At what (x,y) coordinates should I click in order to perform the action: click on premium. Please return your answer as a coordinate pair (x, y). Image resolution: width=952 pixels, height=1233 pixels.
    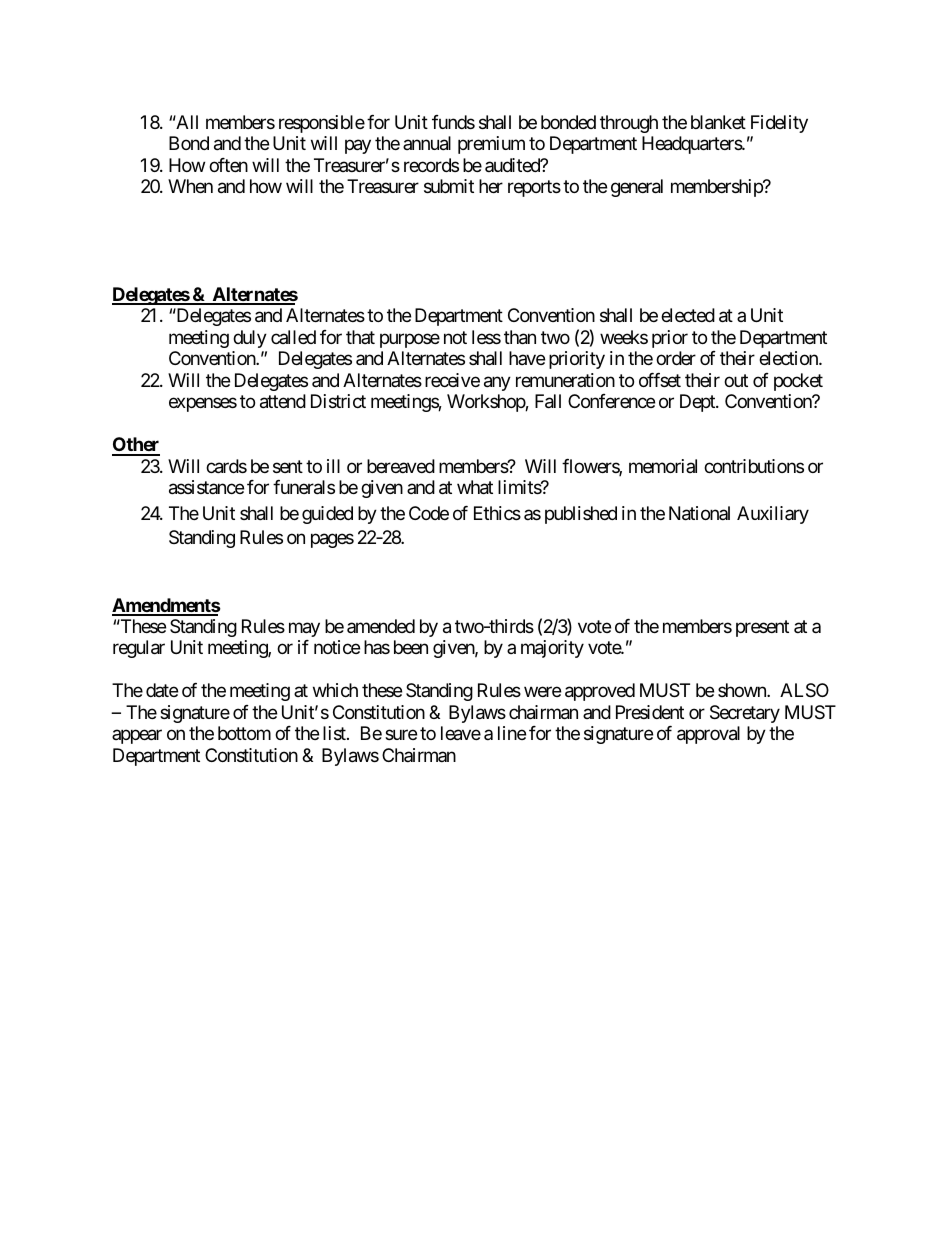
    Looking at the image, I should click on (491, 145).
